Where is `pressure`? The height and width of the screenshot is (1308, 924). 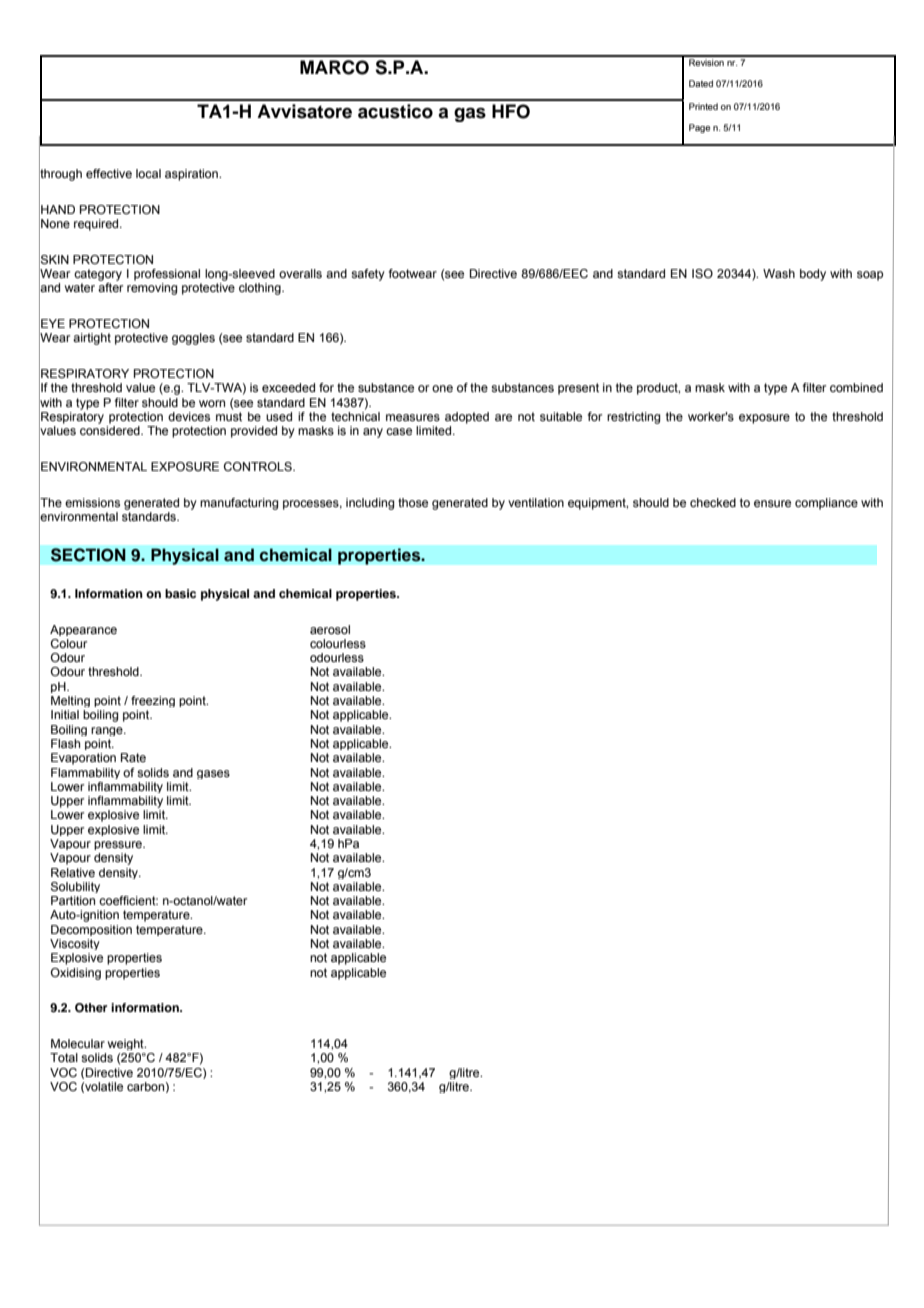 pressure is located at coordinates (119, 845).
